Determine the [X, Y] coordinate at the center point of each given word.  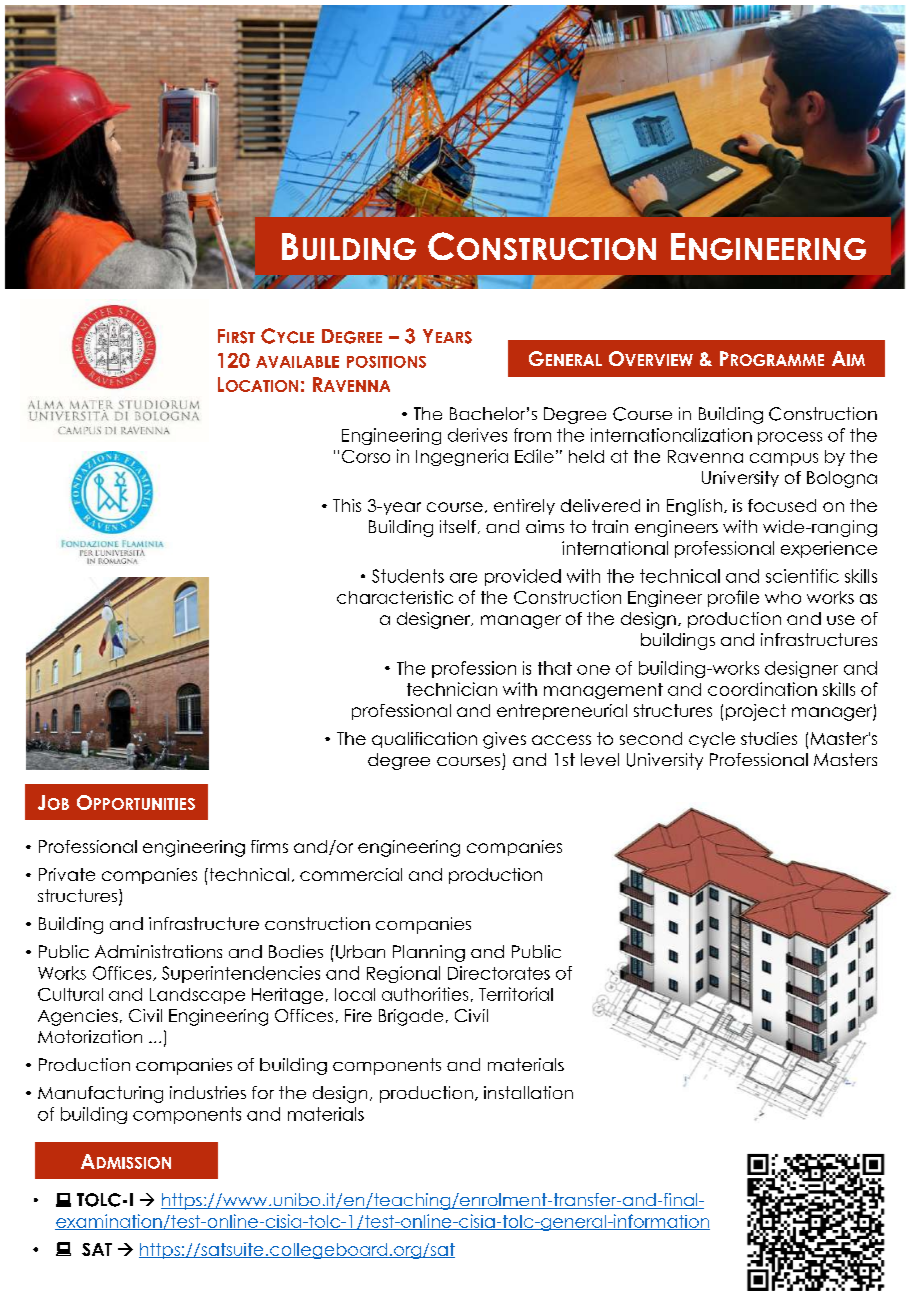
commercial [351, 874]
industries [208, 1092]
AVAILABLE [297, 362]
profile [733, 598]
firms [269, 846]
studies [769, 738]
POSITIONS [386, 362]
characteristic [395, 597]
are [463, 578]
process [790, 438]
